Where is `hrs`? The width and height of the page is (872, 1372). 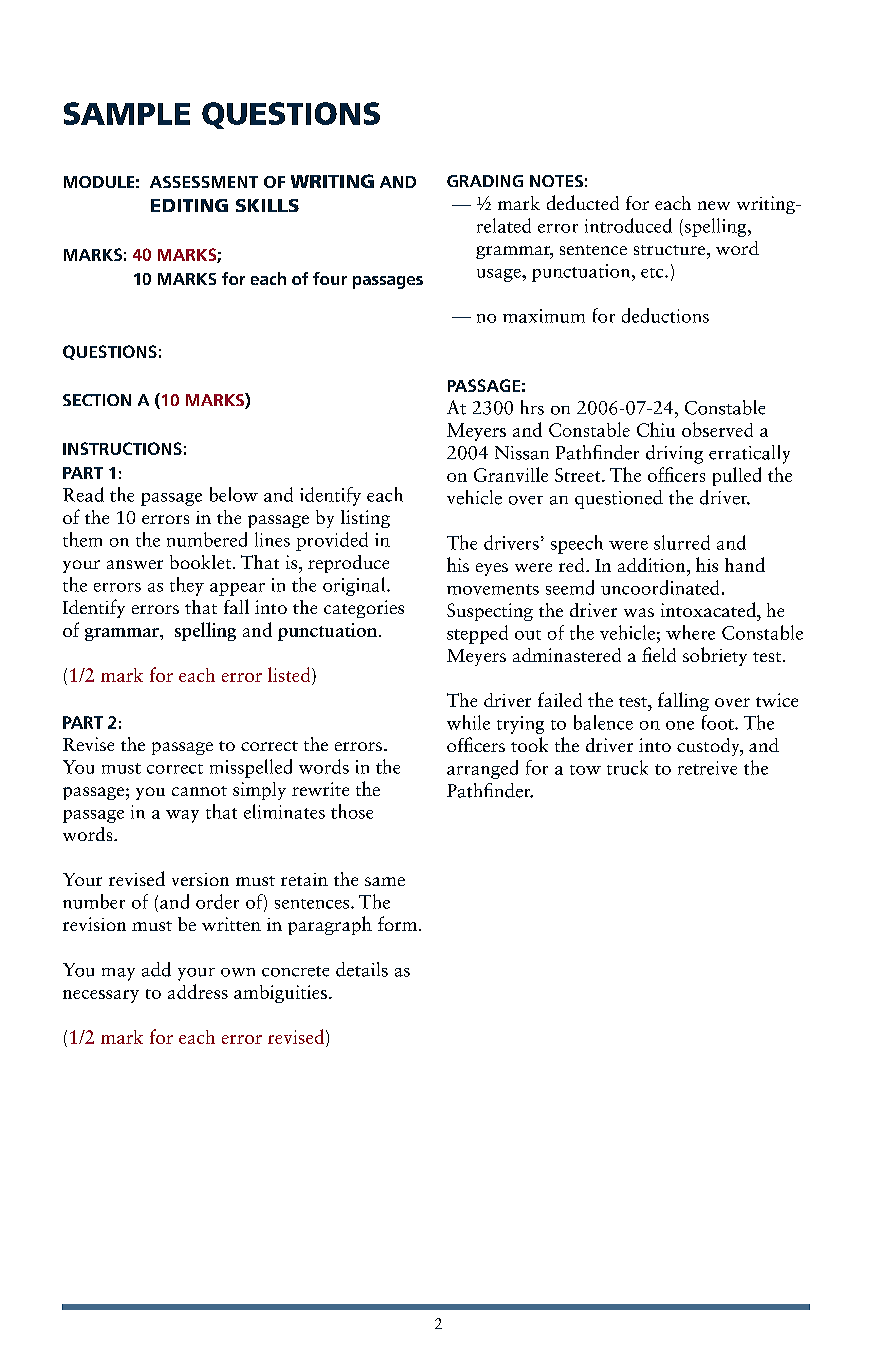
hrs is located at coordinates (532, 407).
